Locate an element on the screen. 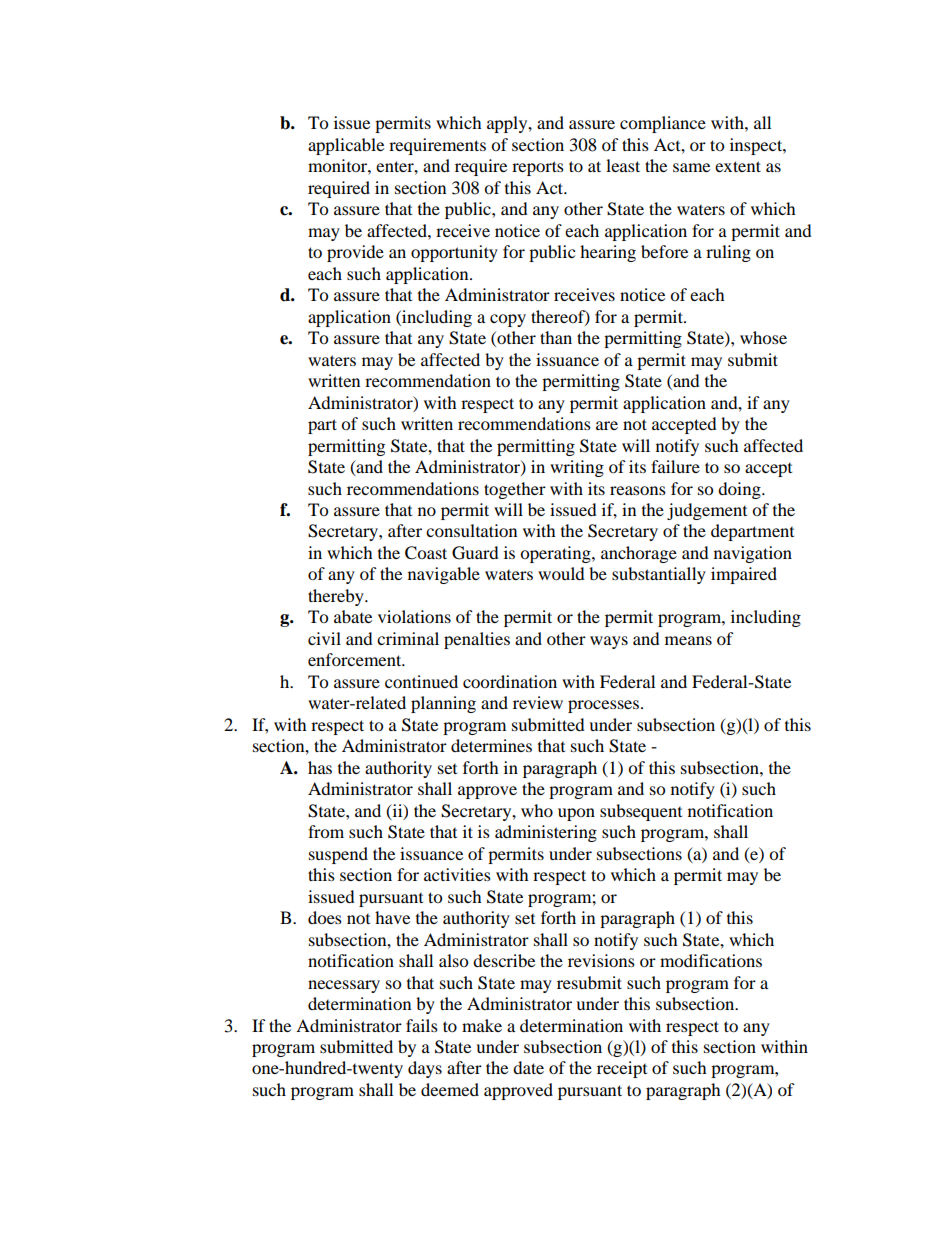 Image resolution: width=952 pixels, height=1233 pixels. failure is located at coordinates (675, 466).
